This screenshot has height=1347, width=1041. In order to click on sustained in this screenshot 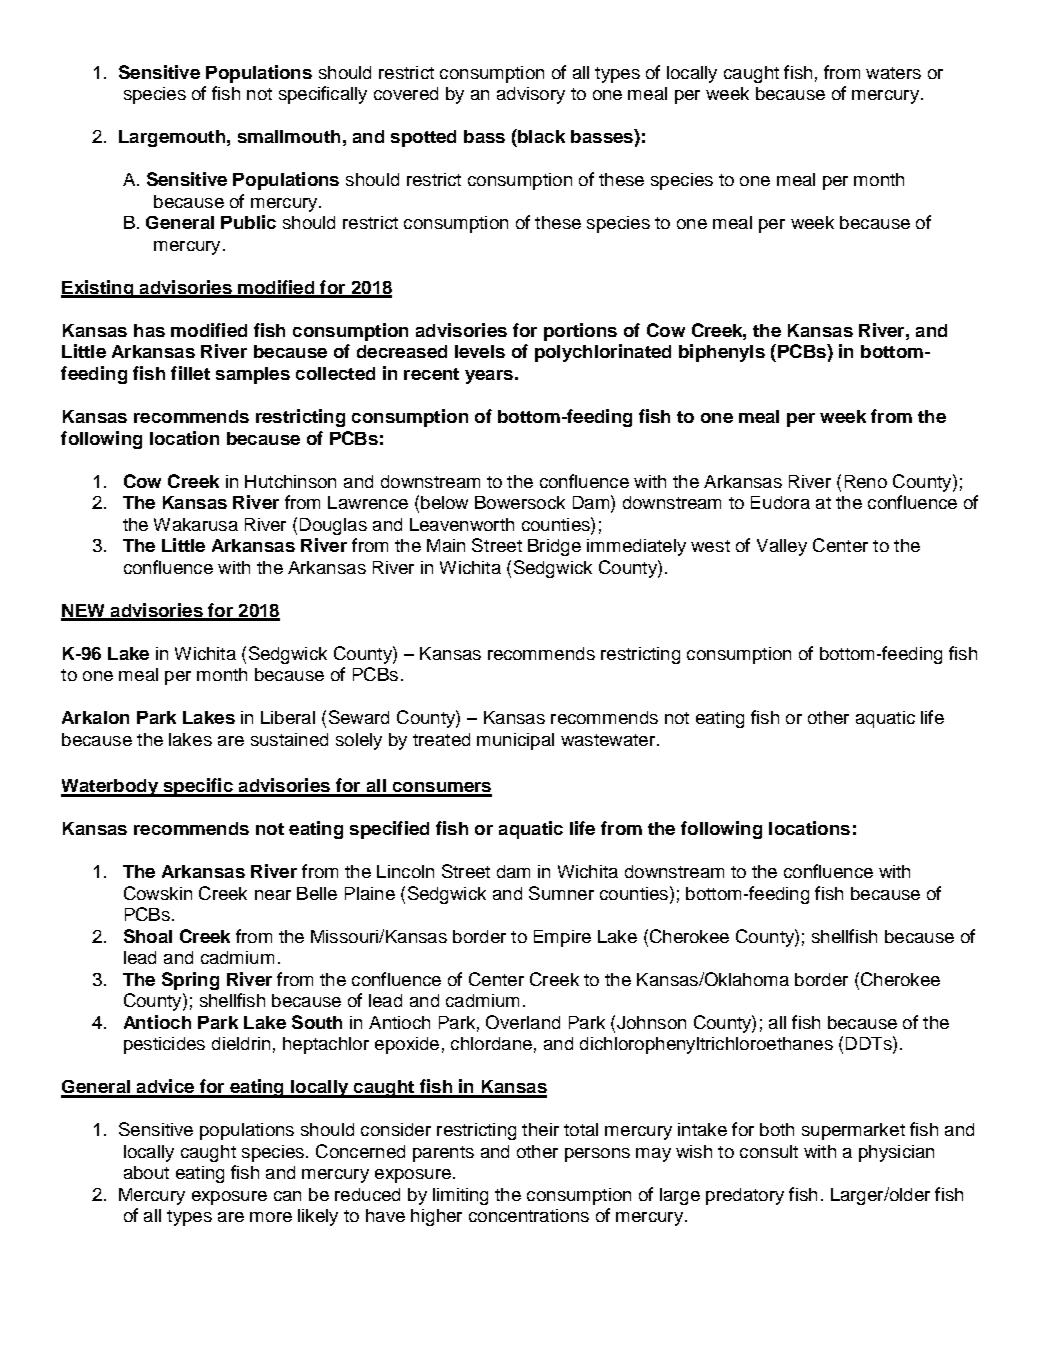, I will do `click(289, 739)`.
